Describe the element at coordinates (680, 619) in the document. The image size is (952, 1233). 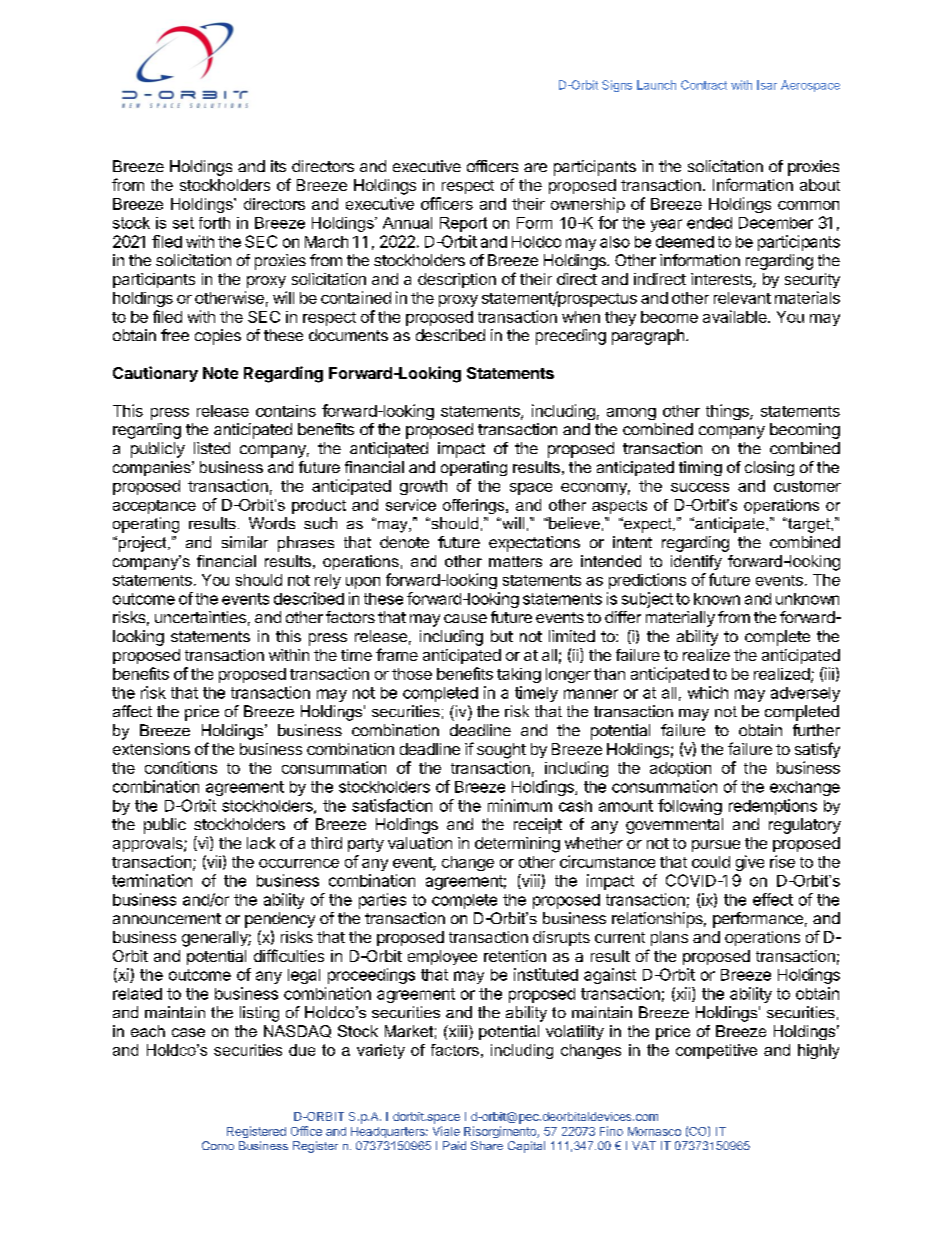
I see `materially` at that location.
